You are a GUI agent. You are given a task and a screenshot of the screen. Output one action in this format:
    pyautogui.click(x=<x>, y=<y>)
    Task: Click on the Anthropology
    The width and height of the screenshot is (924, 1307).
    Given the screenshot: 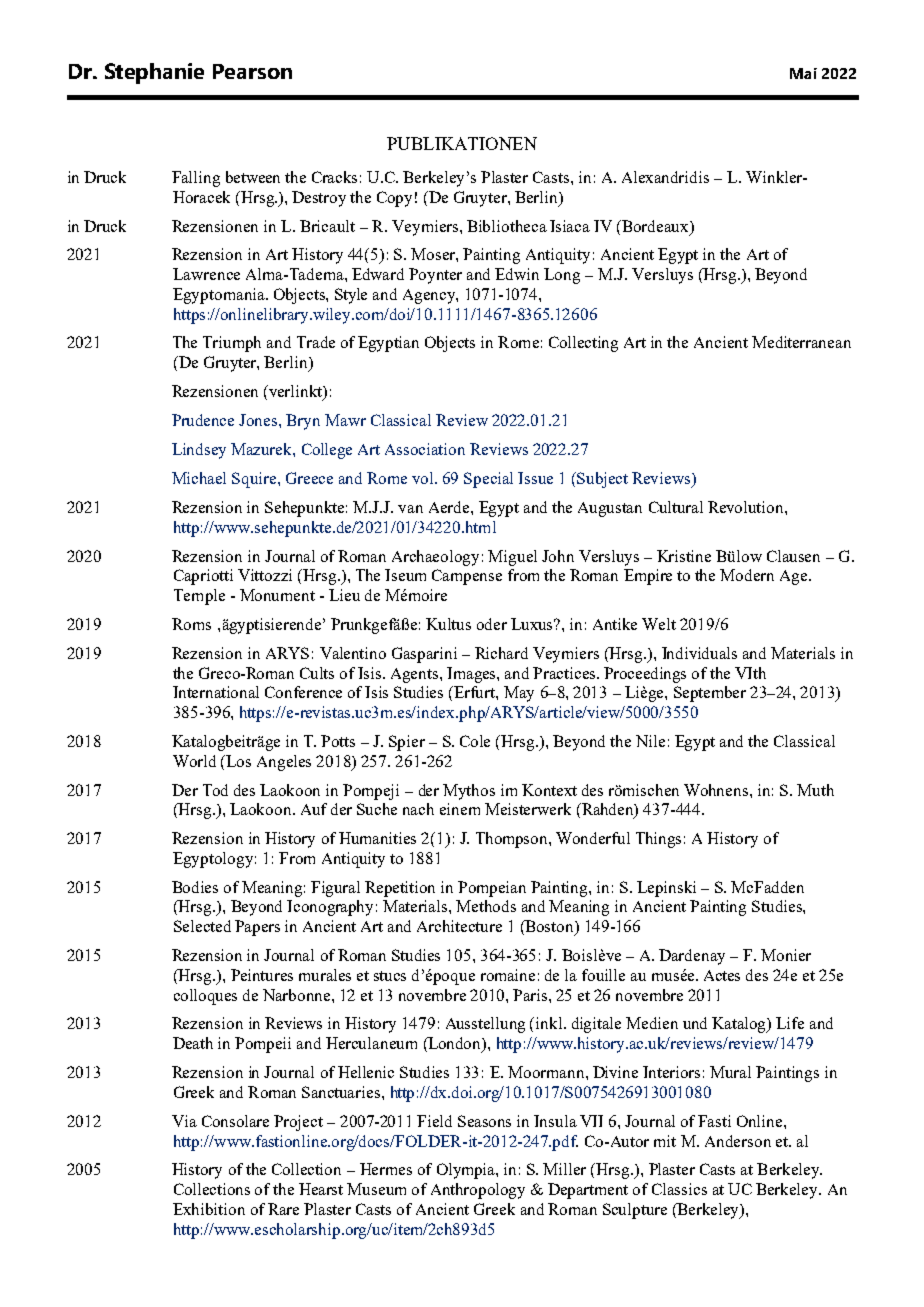 What is the action you would take?
    pyautogui.click(x=478, y=1191)
